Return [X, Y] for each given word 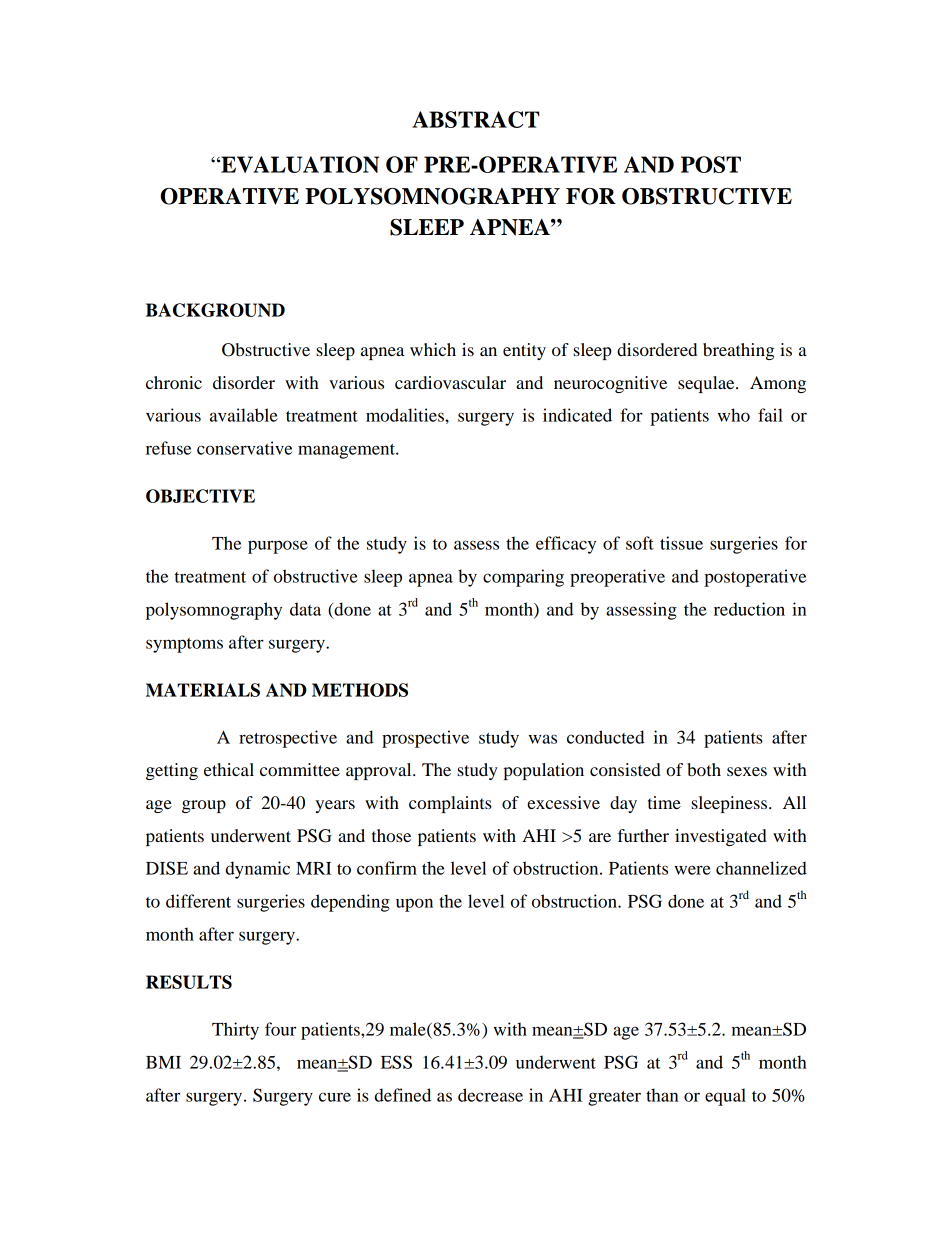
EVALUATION [299, 164]
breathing [738, 351]
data [305, 609]
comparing [523, 578]
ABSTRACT [475, 119]
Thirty [235, 1031]
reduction [749, 609]
